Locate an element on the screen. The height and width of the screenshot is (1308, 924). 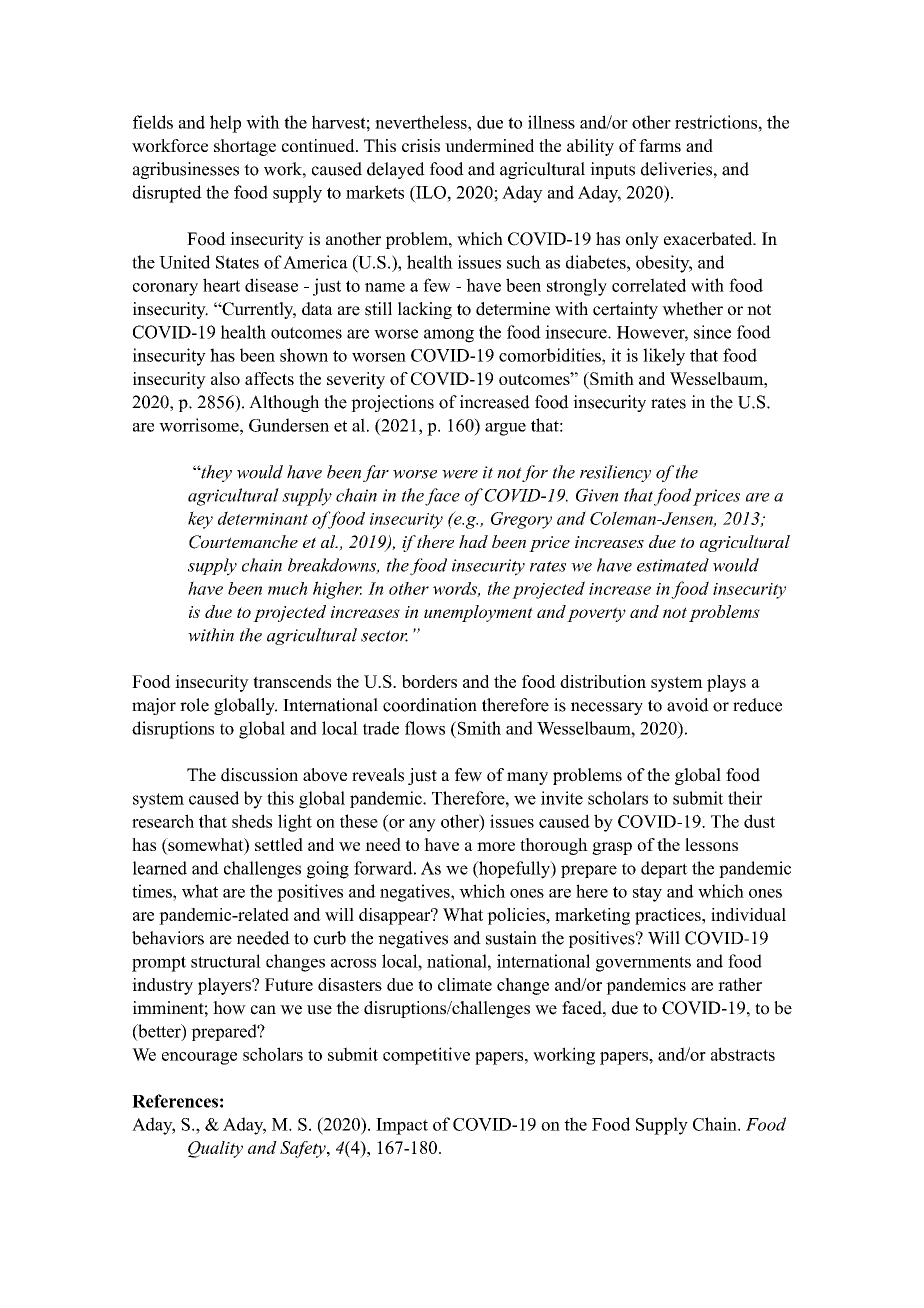
likely is located at coordinates (664, 357).
